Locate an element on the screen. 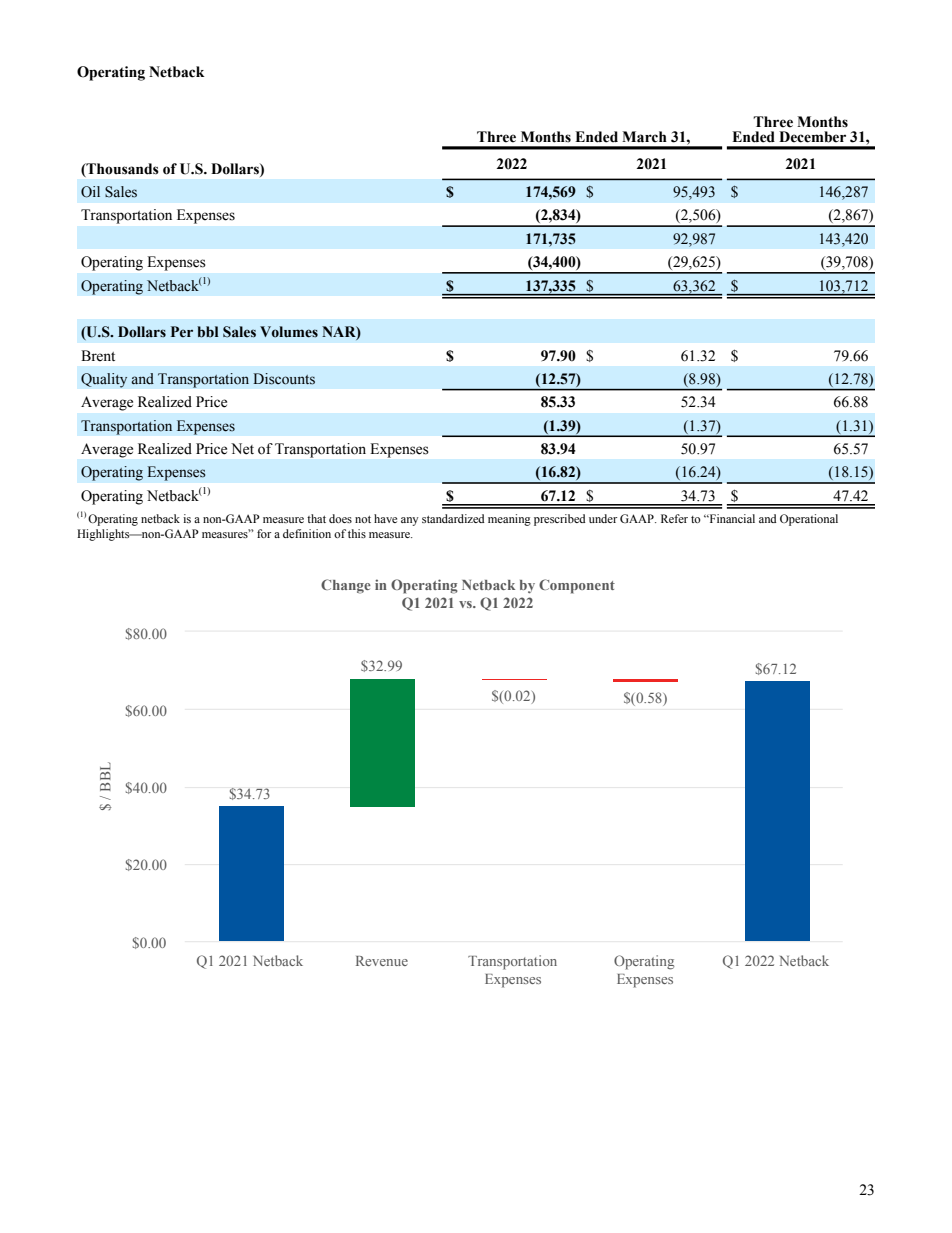  March is located at coordinates (644, 137).
